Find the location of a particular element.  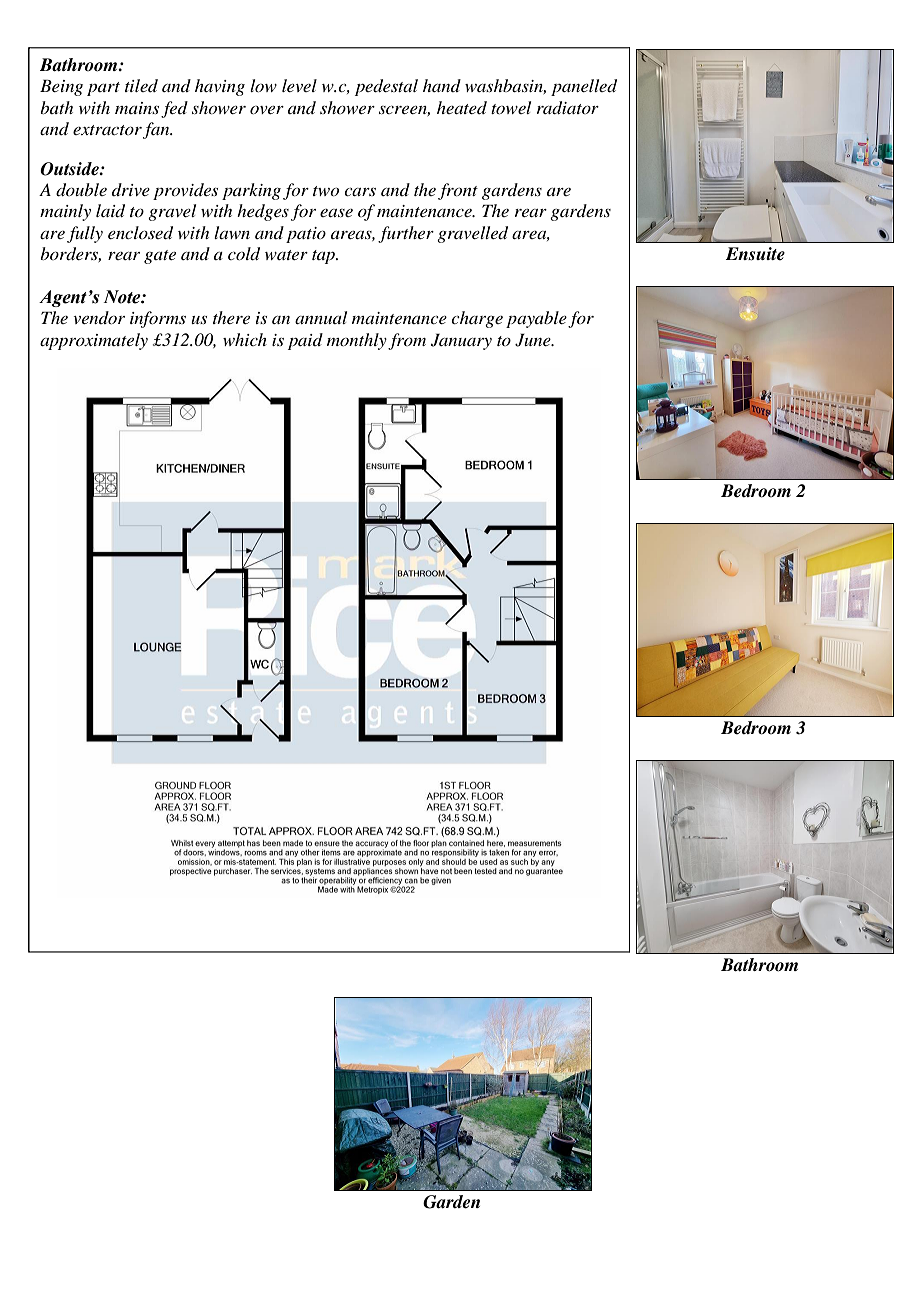

further is located at coordinates (406, 234).
